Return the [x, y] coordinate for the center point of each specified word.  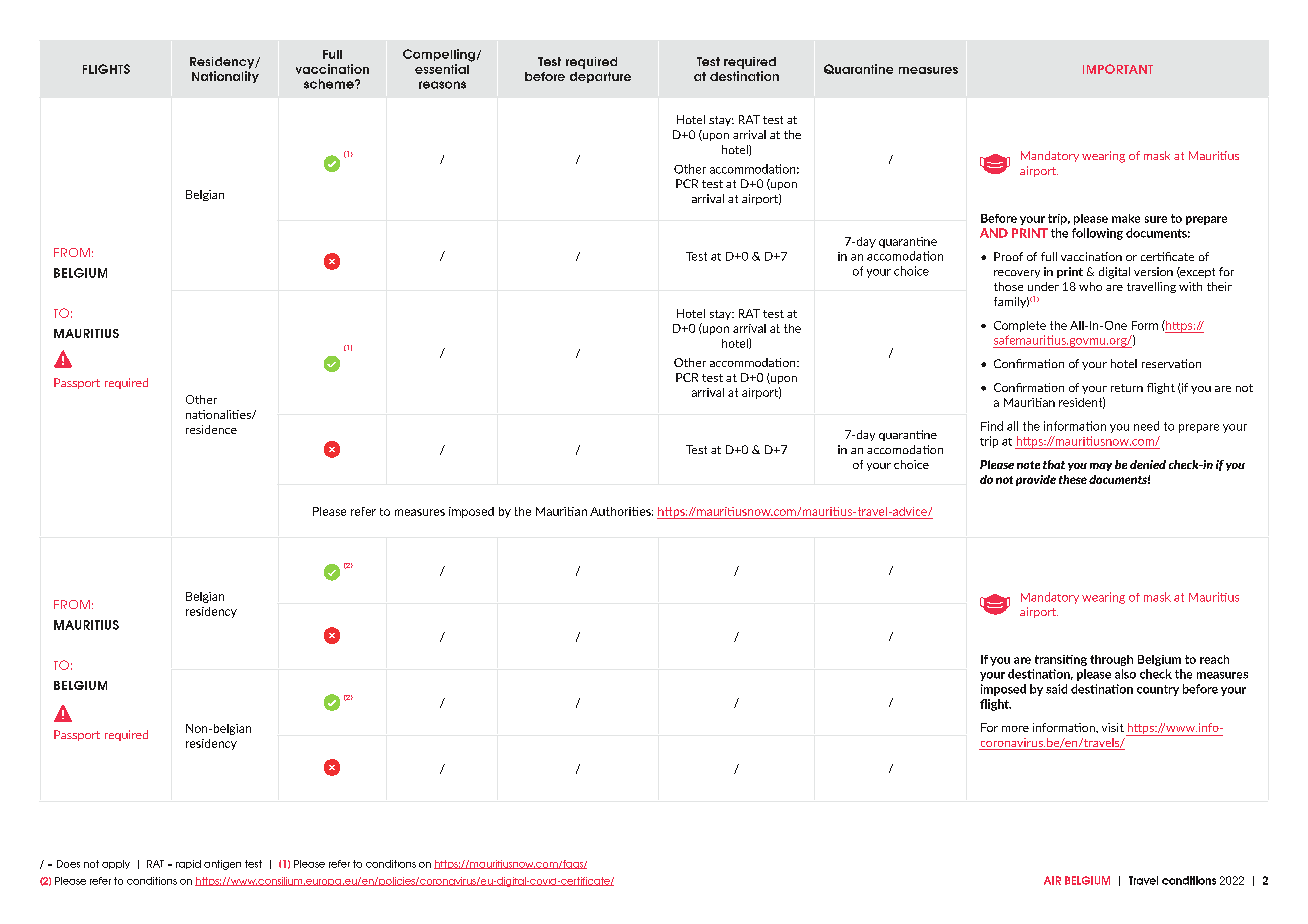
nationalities [219, 414]
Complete [1020, 326]
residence [211, 429]
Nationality [225, 77]
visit [1113, 727]
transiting [1061, 660]
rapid [188, 864]
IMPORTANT [1118, 69]
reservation [1171, 363]
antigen [222, 865]
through [1111, 660]
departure [600, 77]
